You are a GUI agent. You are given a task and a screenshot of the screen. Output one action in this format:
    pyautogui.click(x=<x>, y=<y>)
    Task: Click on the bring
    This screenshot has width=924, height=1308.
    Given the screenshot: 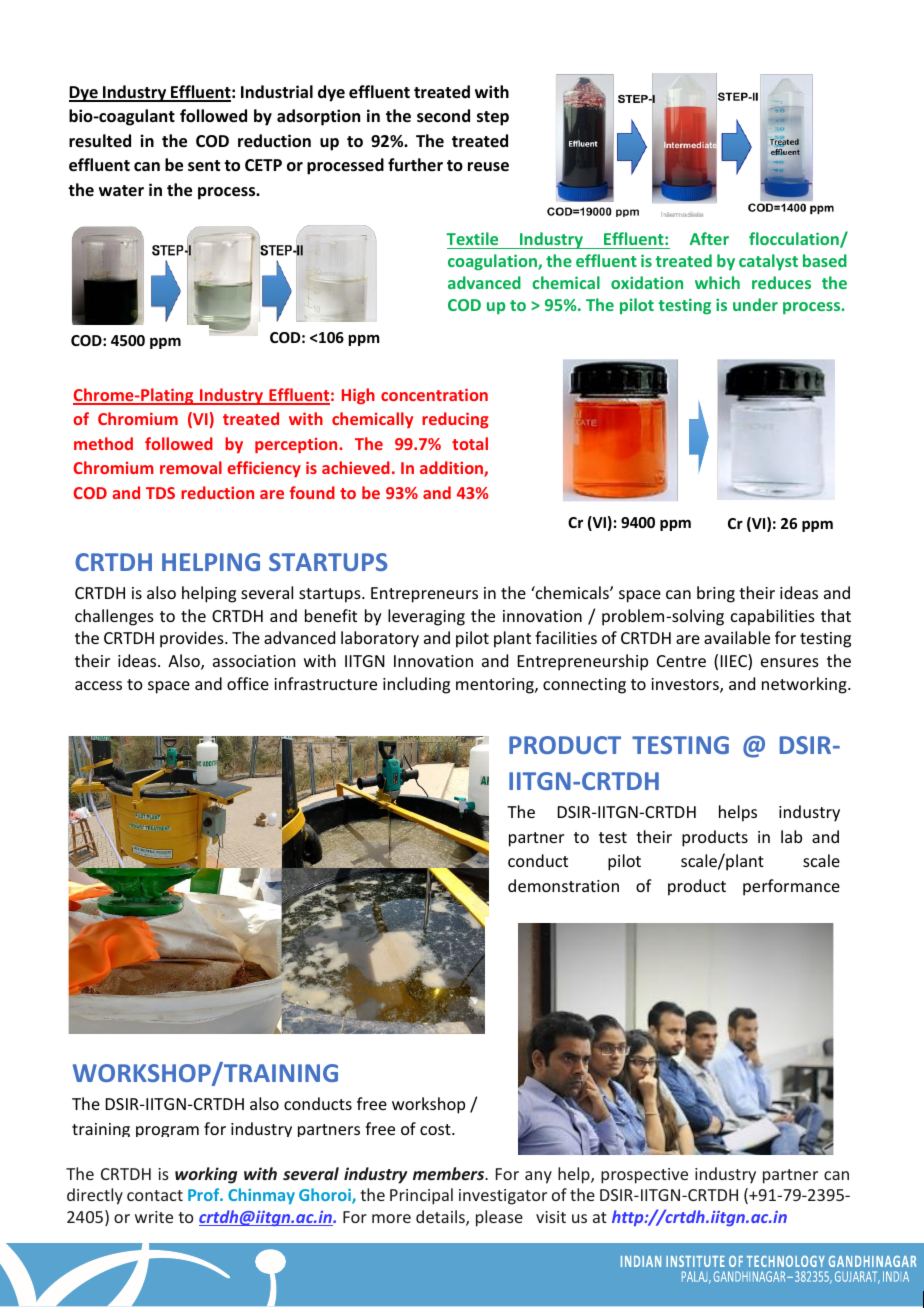 What is the action you would take?
    pyautogui.click(x=716, y=594)
